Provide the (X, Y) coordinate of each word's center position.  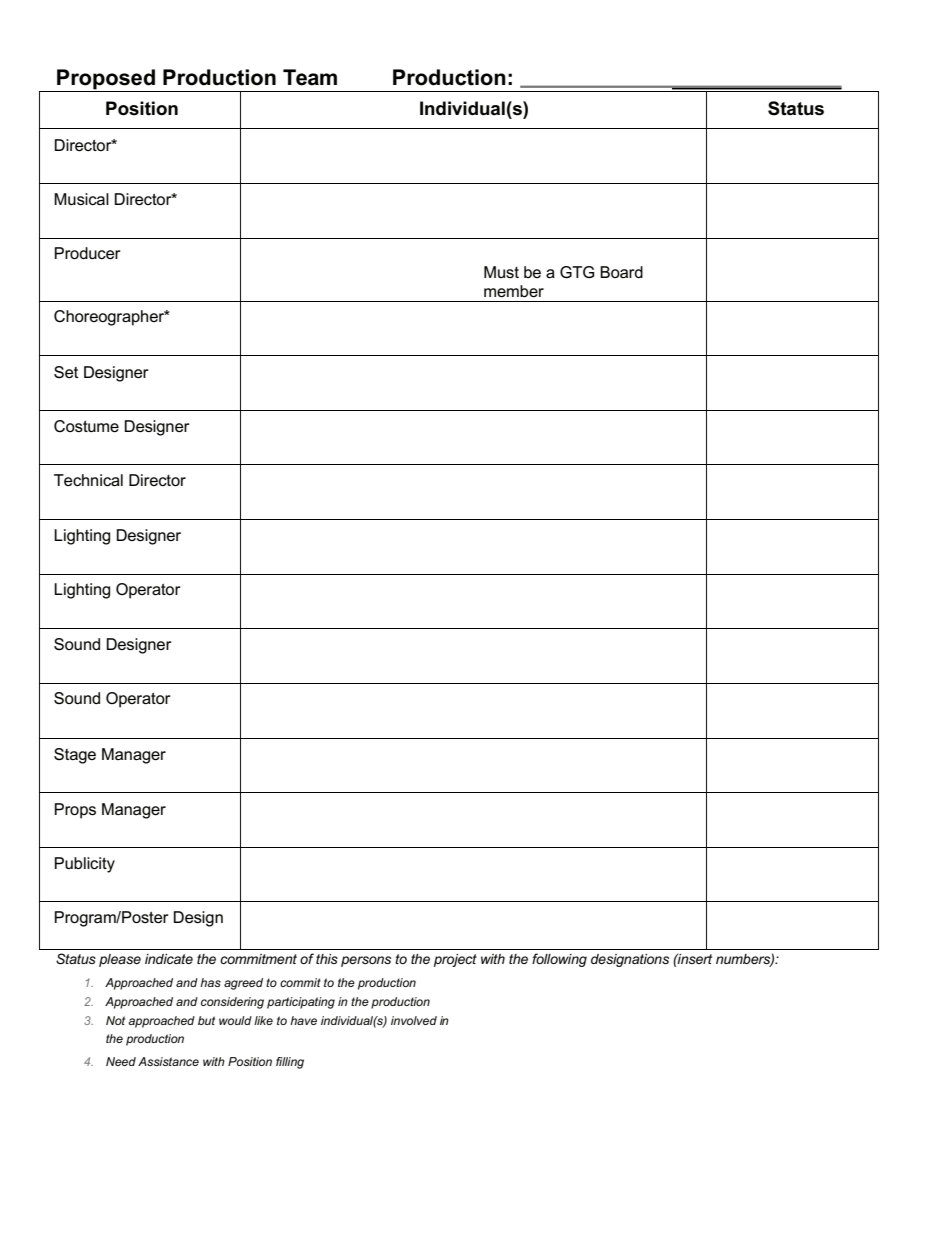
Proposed (106, 80)
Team (310, 77)
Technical (88, 480)
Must (501, 272)
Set (66, 372)
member (514, 291)
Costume (86, 426)
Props (75, 811)
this (327, 959)
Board (621, 272)
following (559, 960)
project (455, 960)
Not (115, 1020)
